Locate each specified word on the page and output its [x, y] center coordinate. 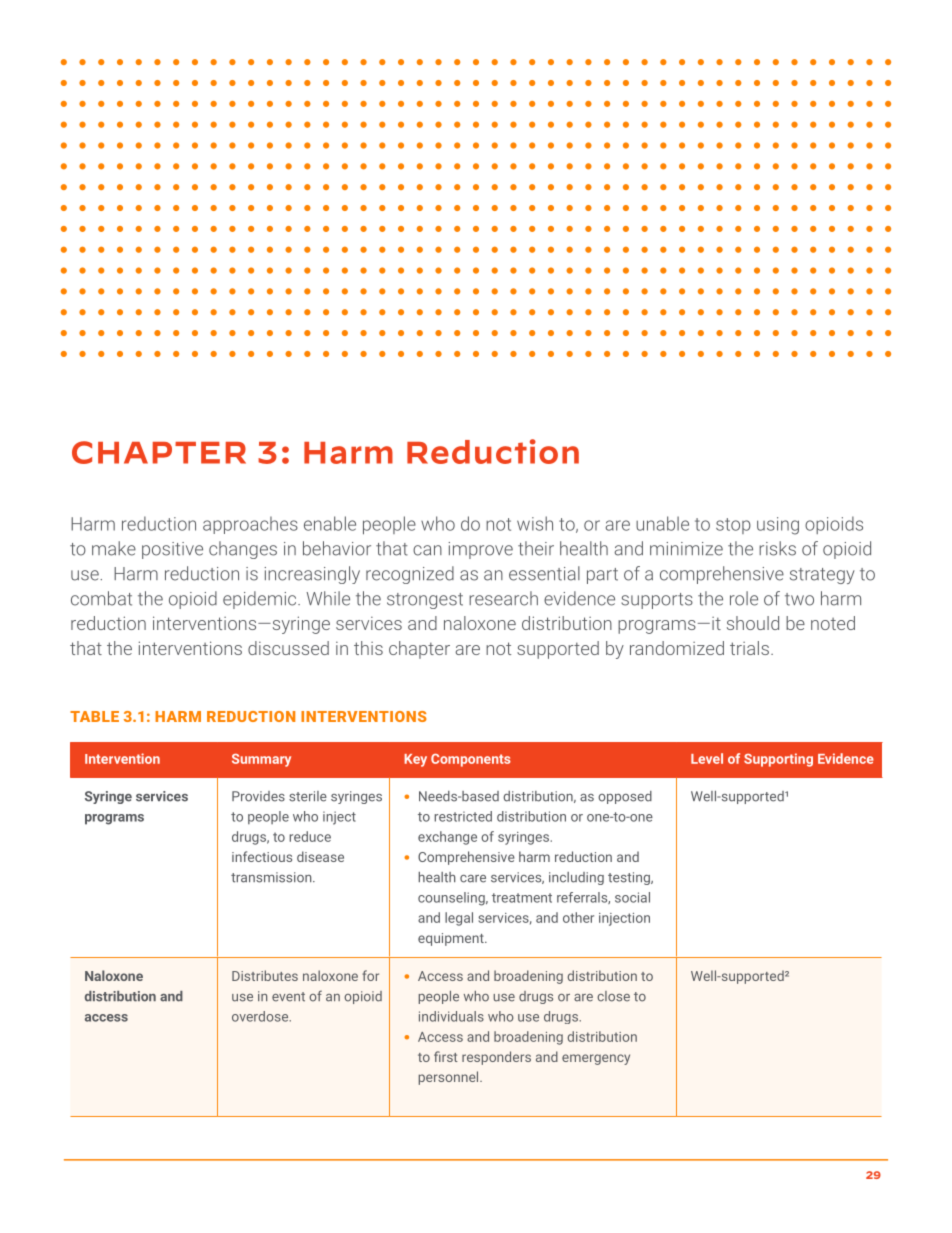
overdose [261, 1016]
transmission [272, 877]
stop [733, 526]
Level [707, 758]
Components [471, 760]
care [473, 879]
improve [480, 550]
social [632, 897]
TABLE [94, 716]
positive [172, 550]
